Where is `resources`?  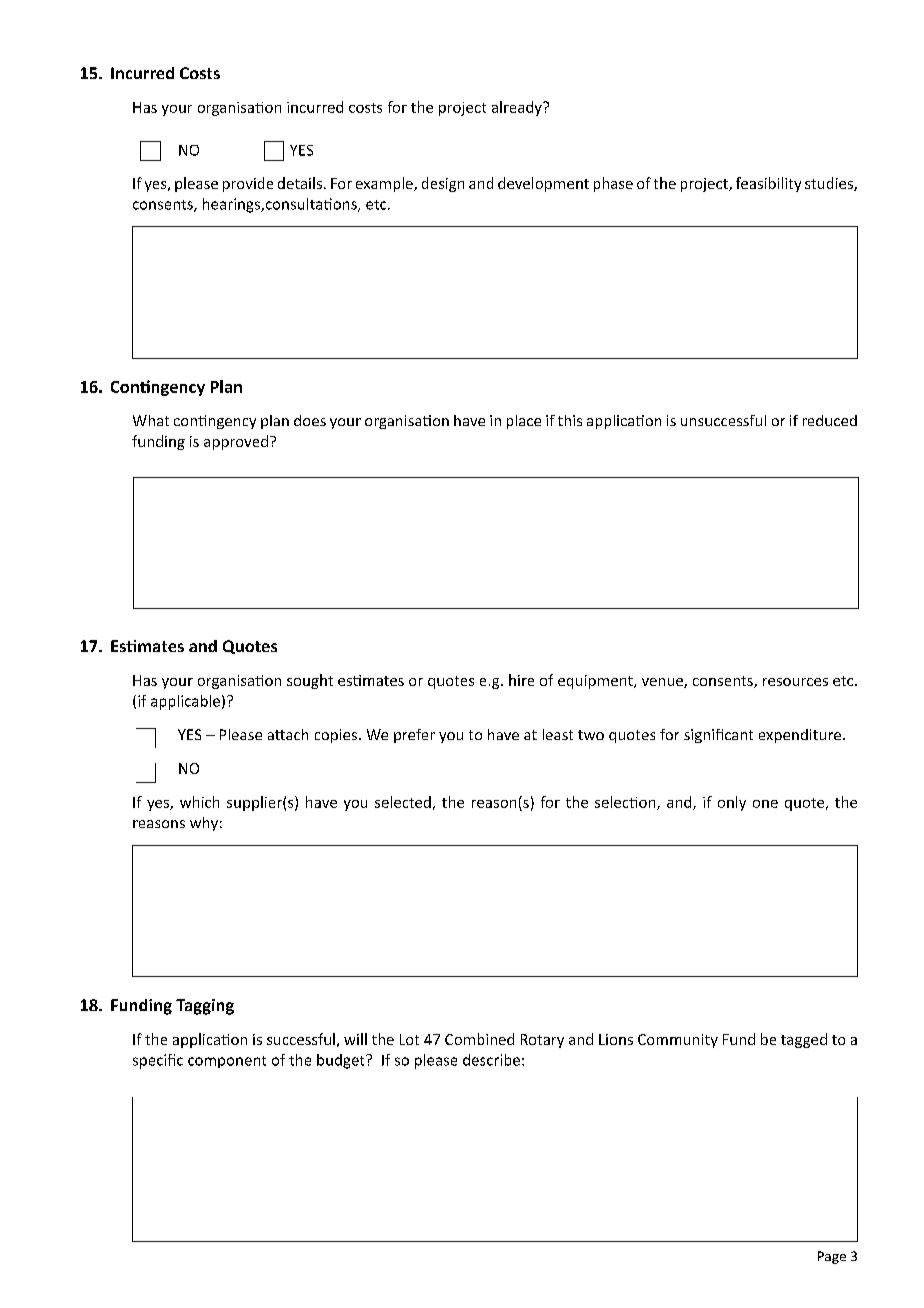 resources is located at coordinates (795, 682).
